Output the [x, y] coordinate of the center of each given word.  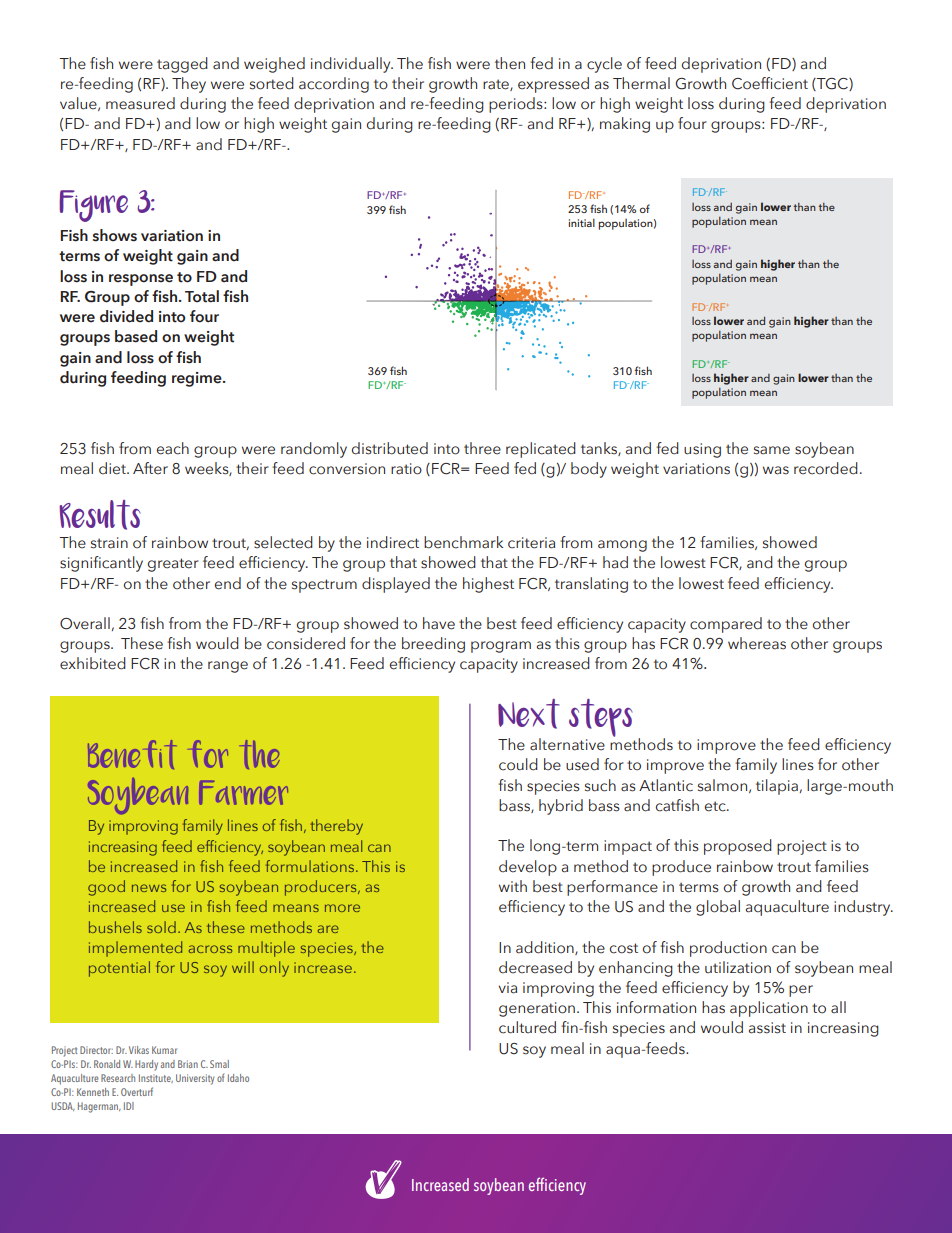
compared [726, 625]
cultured [527, 1027]
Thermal [641, 83]
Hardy [146, 1065]
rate [497, 85]
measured [140, 103]
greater [173, 565]
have [439, 623]
